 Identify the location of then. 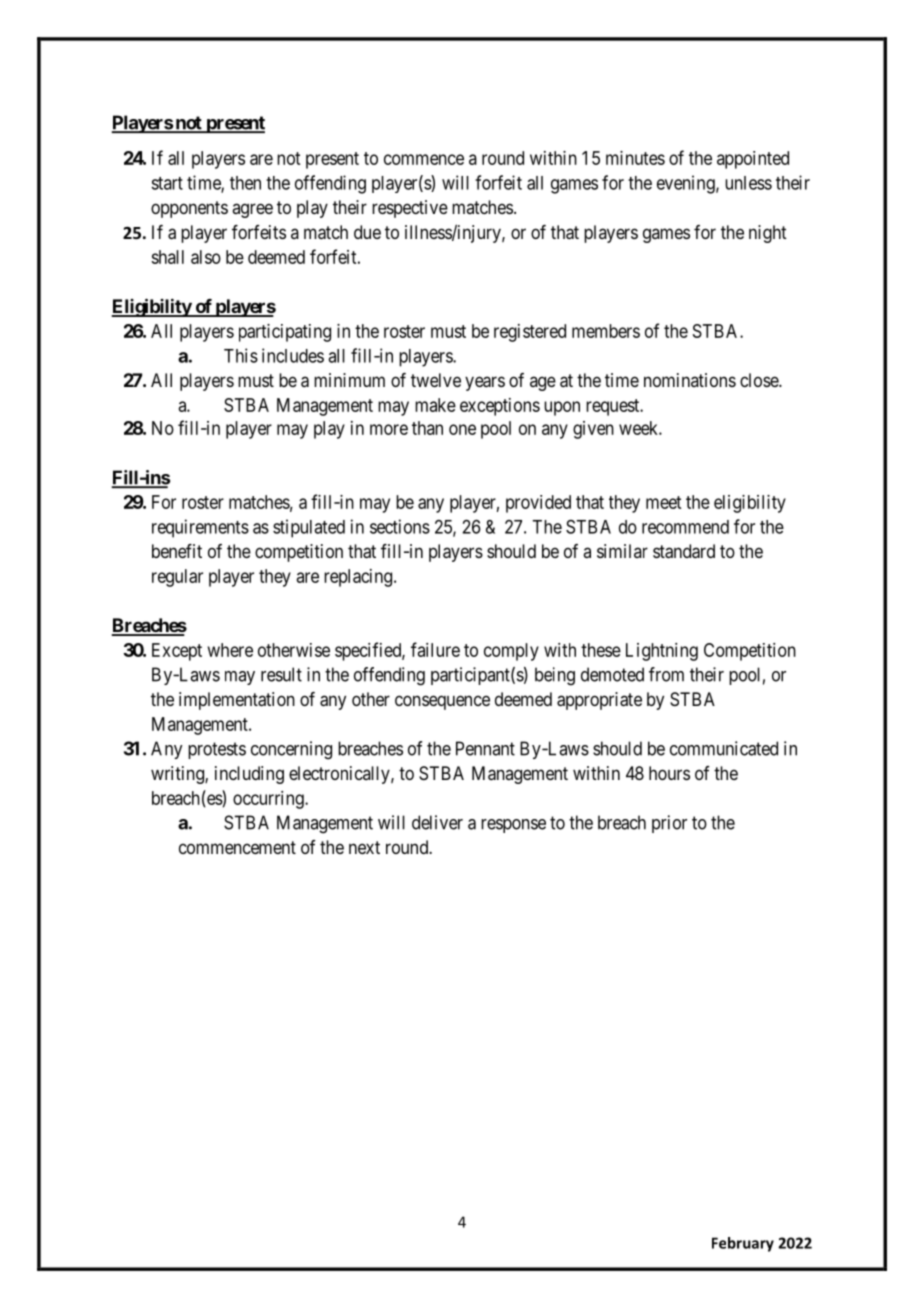
(245, 183).
